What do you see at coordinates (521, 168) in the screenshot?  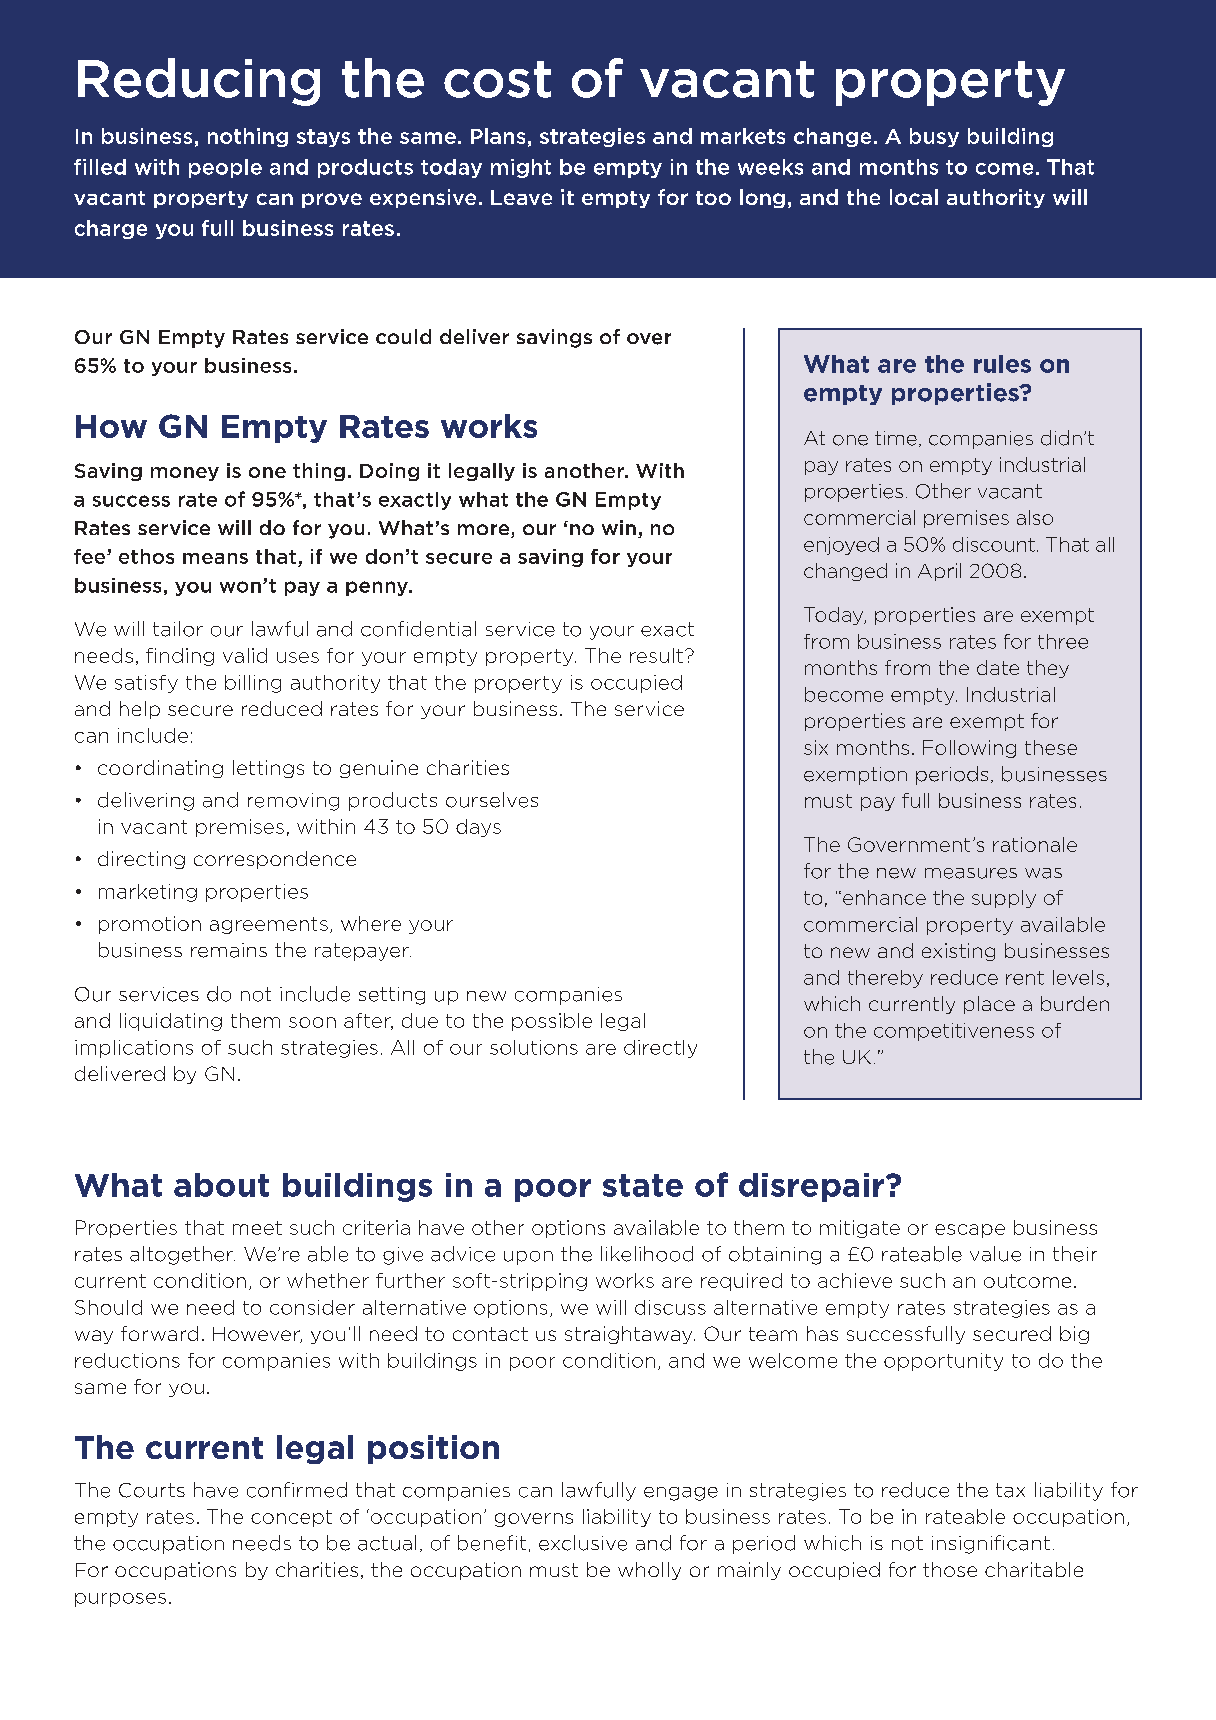 I see `might` at bounding box center [521, 168].
